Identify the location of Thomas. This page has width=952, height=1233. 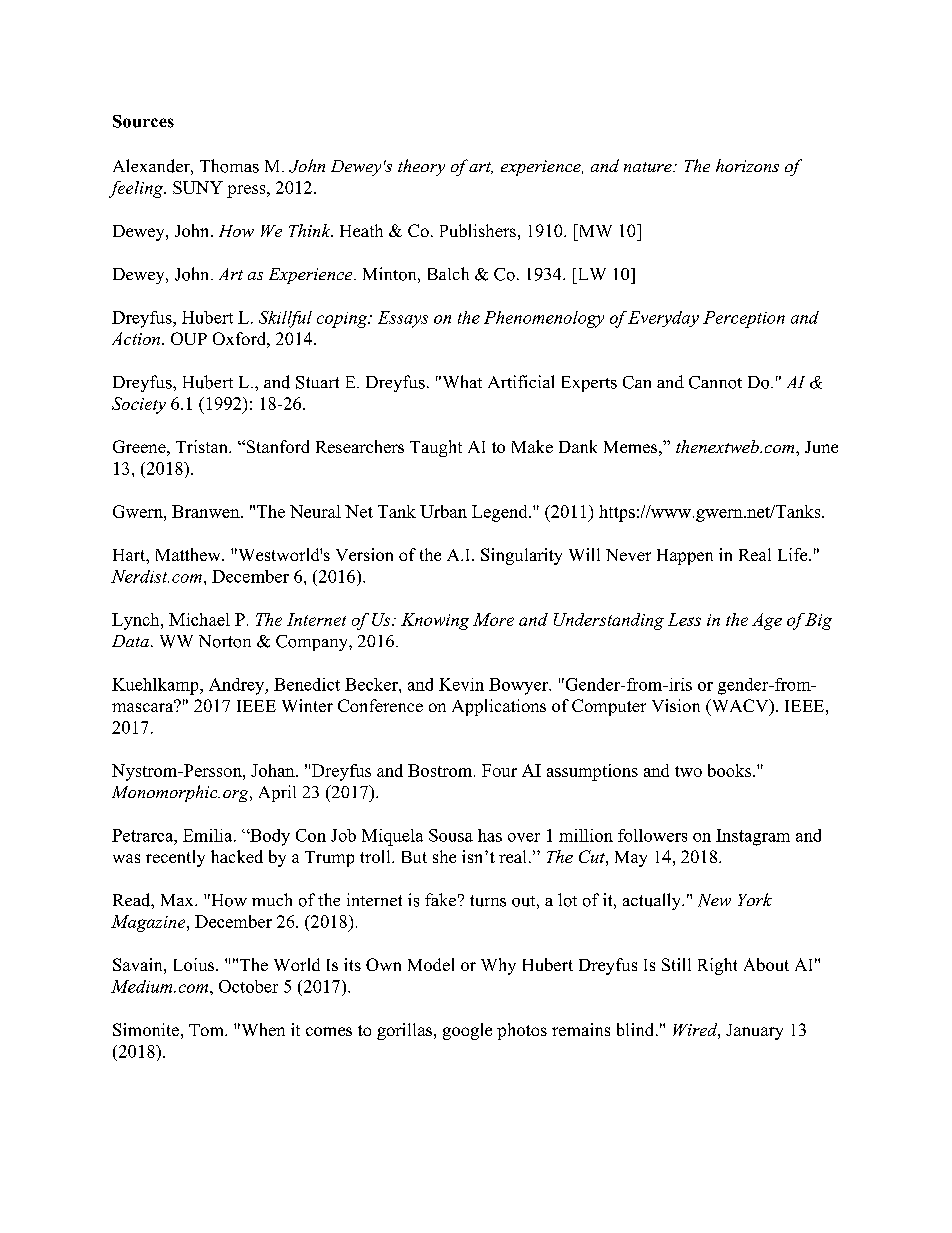
(229, 166).
